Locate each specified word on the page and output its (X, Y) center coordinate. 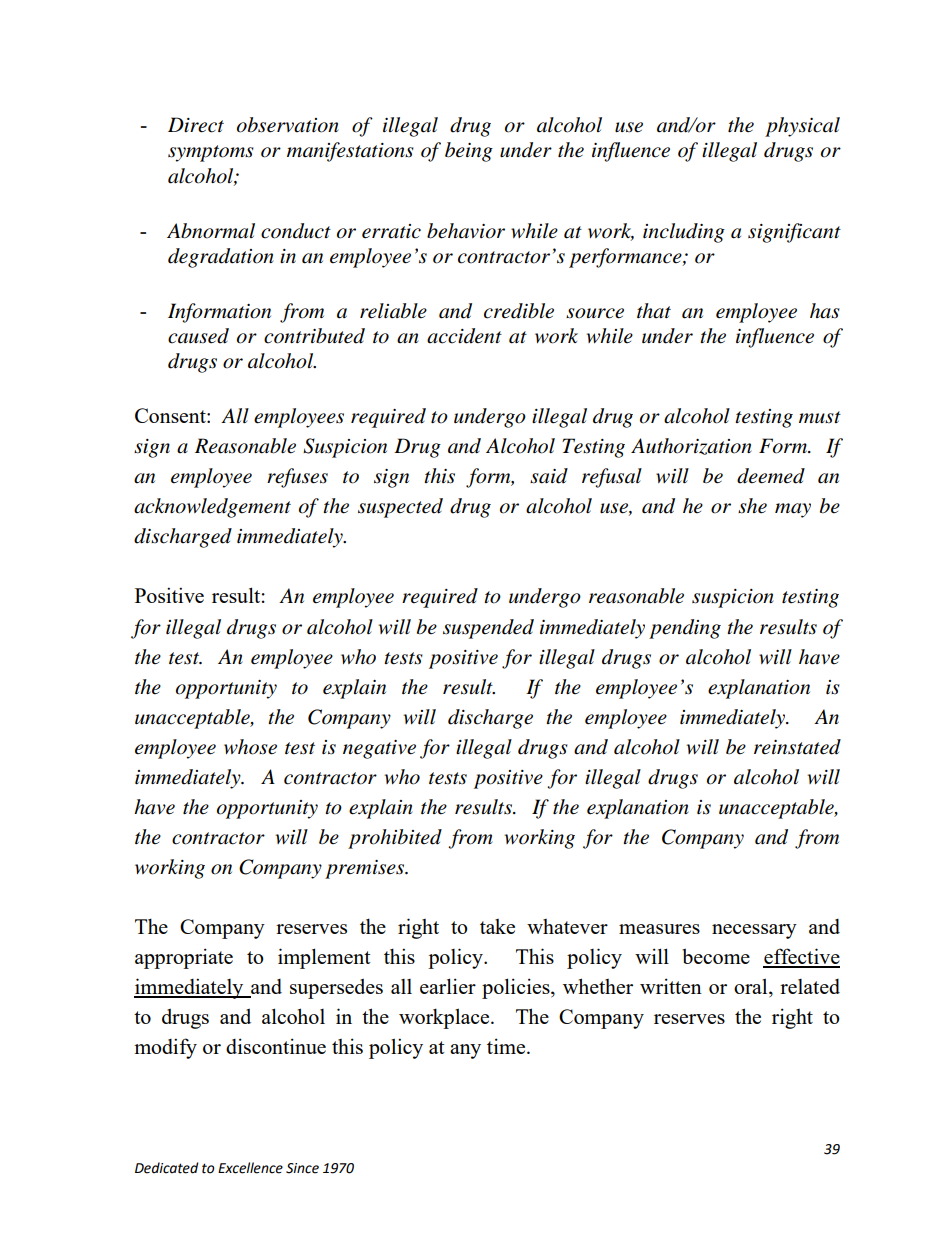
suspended (488, 629)
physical (802, 127)
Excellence (250, 1168)
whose (250, 747)
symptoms (211, 153)
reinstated (797, 747)
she (752, 506)
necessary (754, 931)
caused (198, 336)
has (825, 311)
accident (464, 336)
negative (379, 749)
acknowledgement (212, 508)
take (497, 926)
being (469, 152)
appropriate (184, 958)
